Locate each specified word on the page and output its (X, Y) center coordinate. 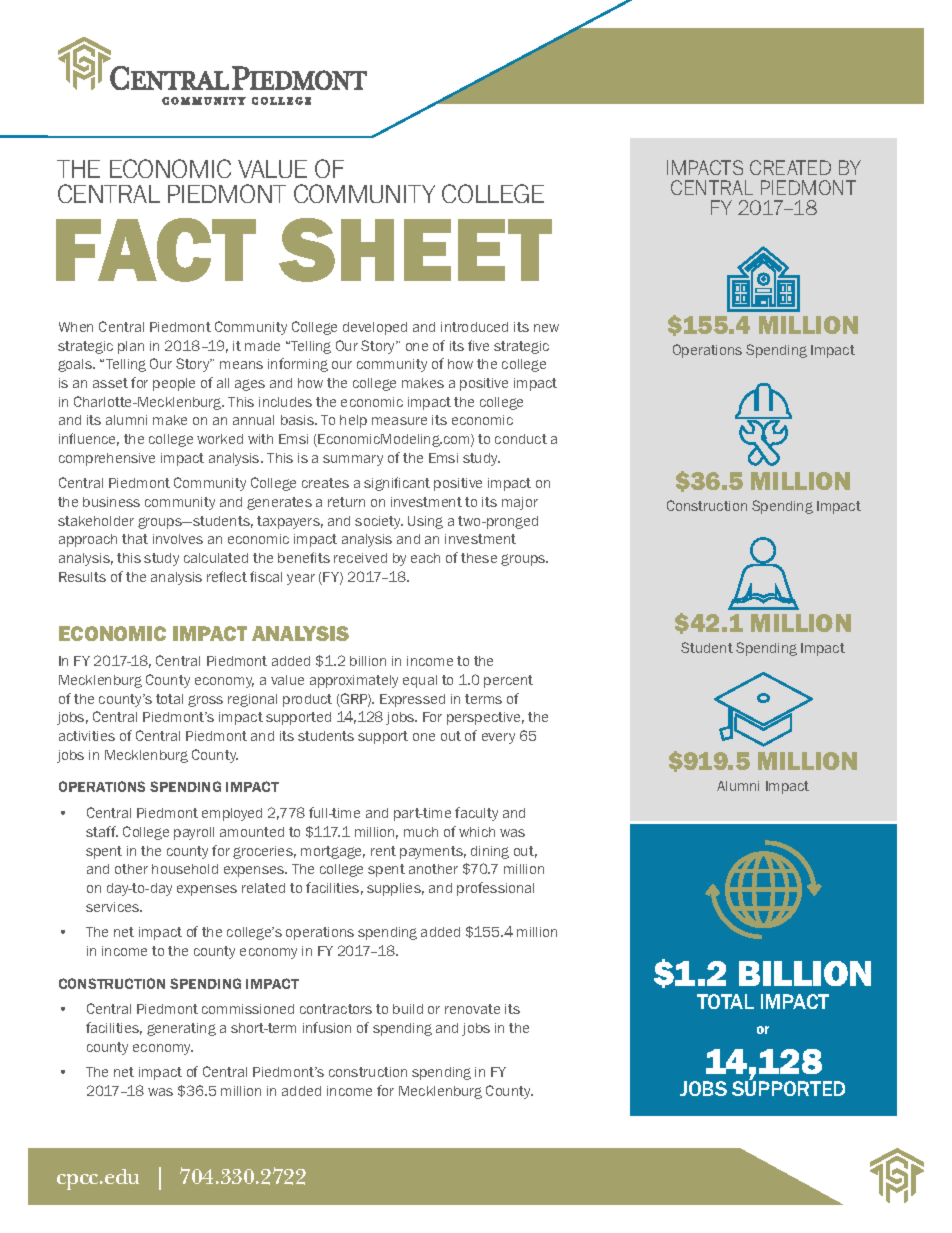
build (408, 1009)
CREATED (790, 167)
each (425, 558)
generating (181, 1029)
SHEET (415, 250)
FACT (156, 250)
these (479, 558)
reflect (227, 576)
